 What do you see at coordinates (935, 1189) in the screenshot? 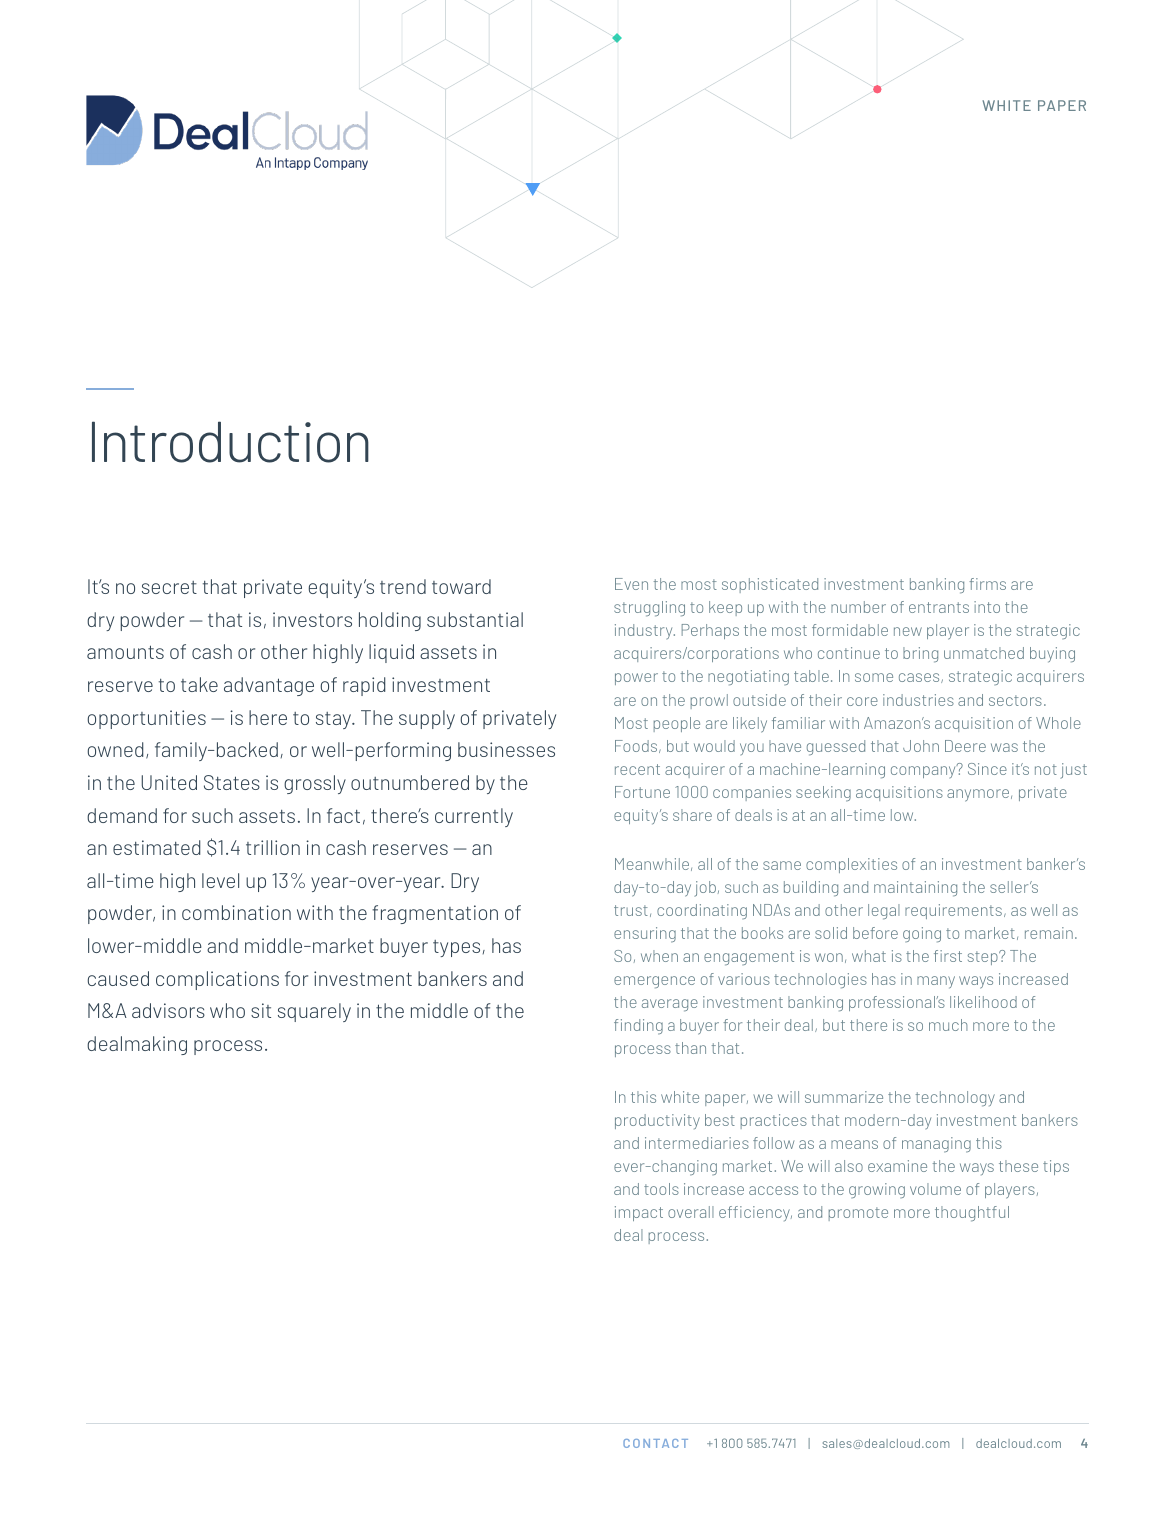
I see `volume` at bounding box center [935, 1189].
